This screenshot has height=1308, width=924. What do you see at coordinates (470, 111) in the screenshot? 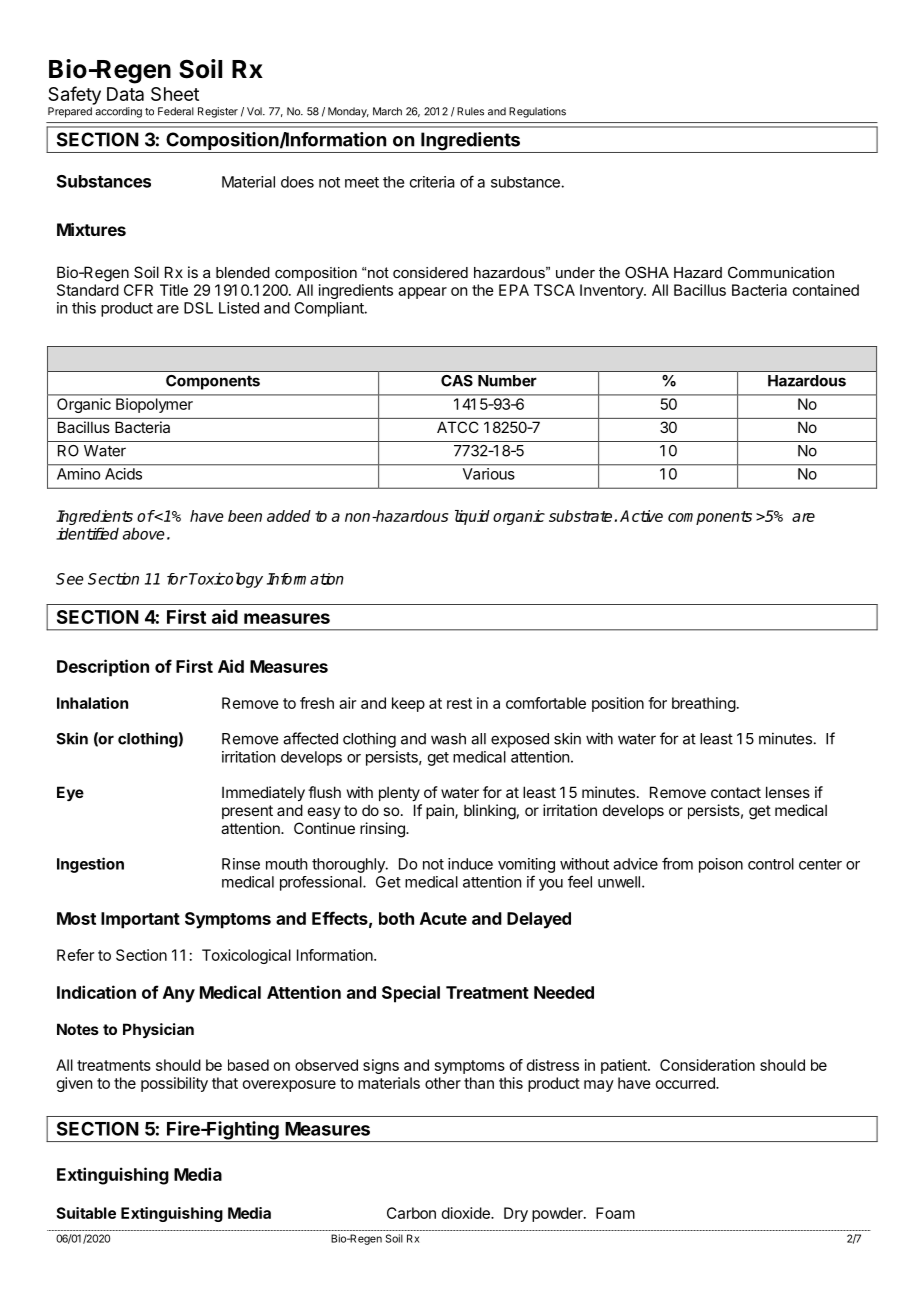
I see `Rules` at bounding box center [470, 111].
